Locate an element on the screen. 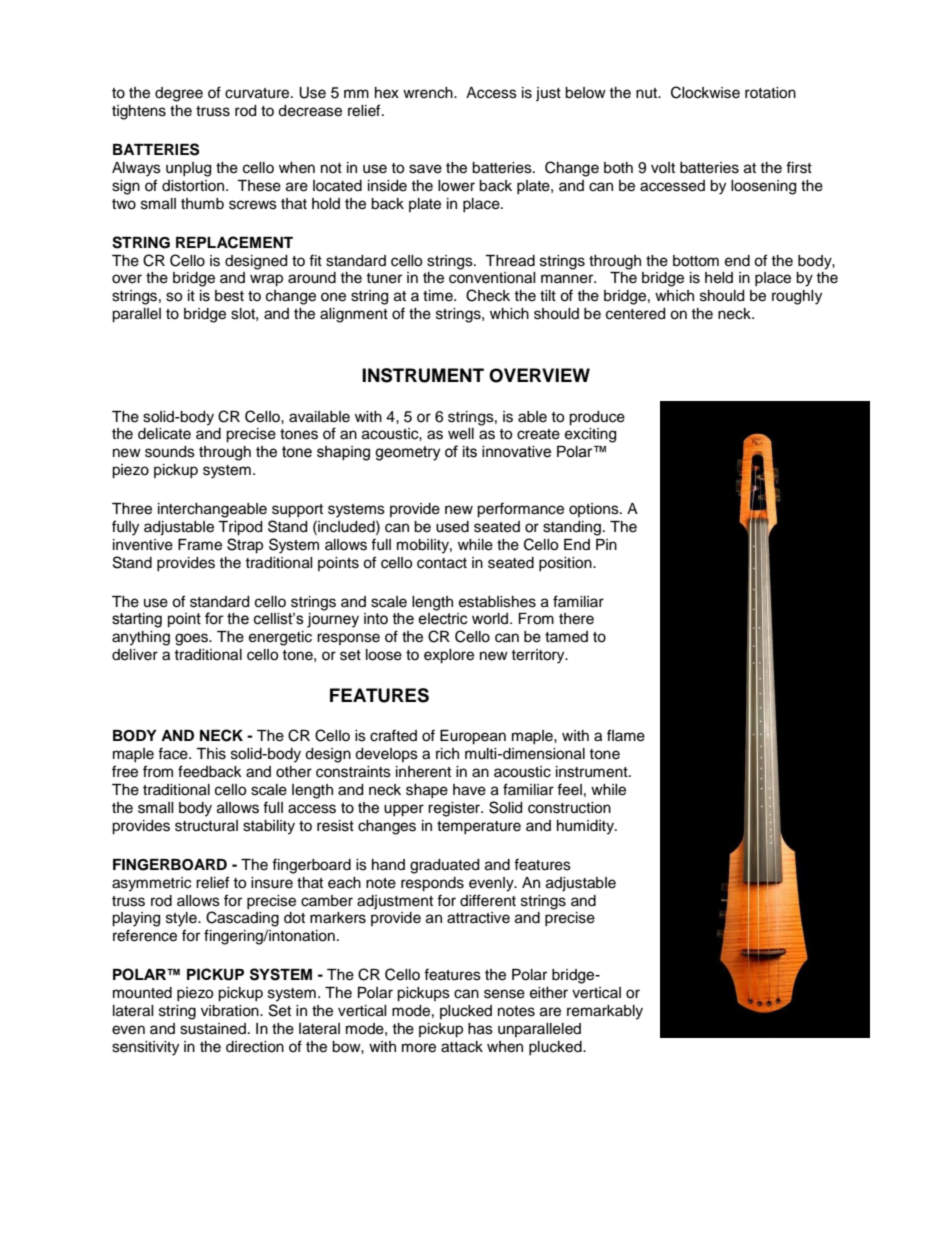 This screenshot has height=1233, width=952. contact is located at coordinates (442, 563).
